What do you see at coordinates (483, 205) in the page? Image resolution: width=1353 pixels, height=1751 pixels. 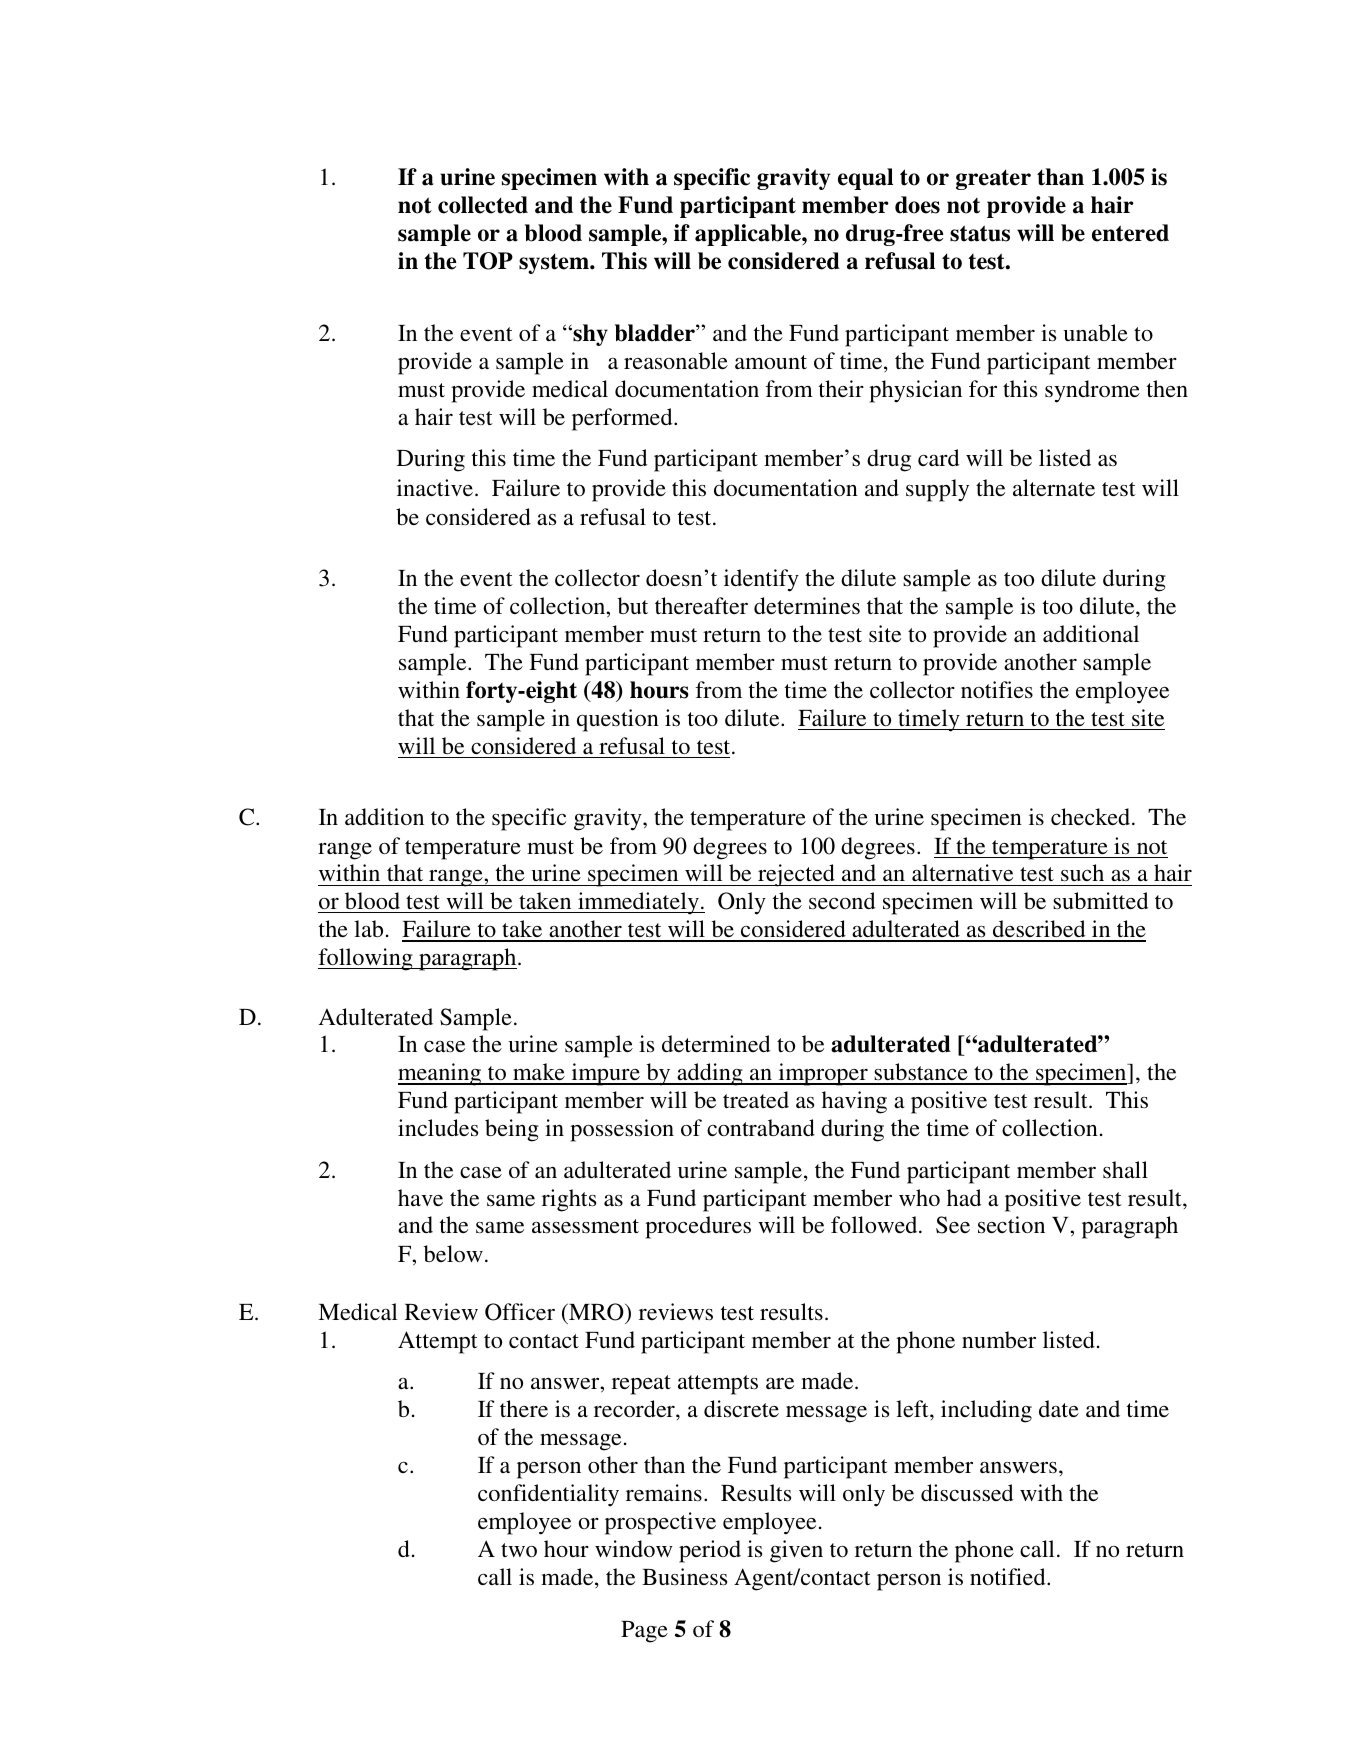 I see `collected` at bounding box center [483, 205].
